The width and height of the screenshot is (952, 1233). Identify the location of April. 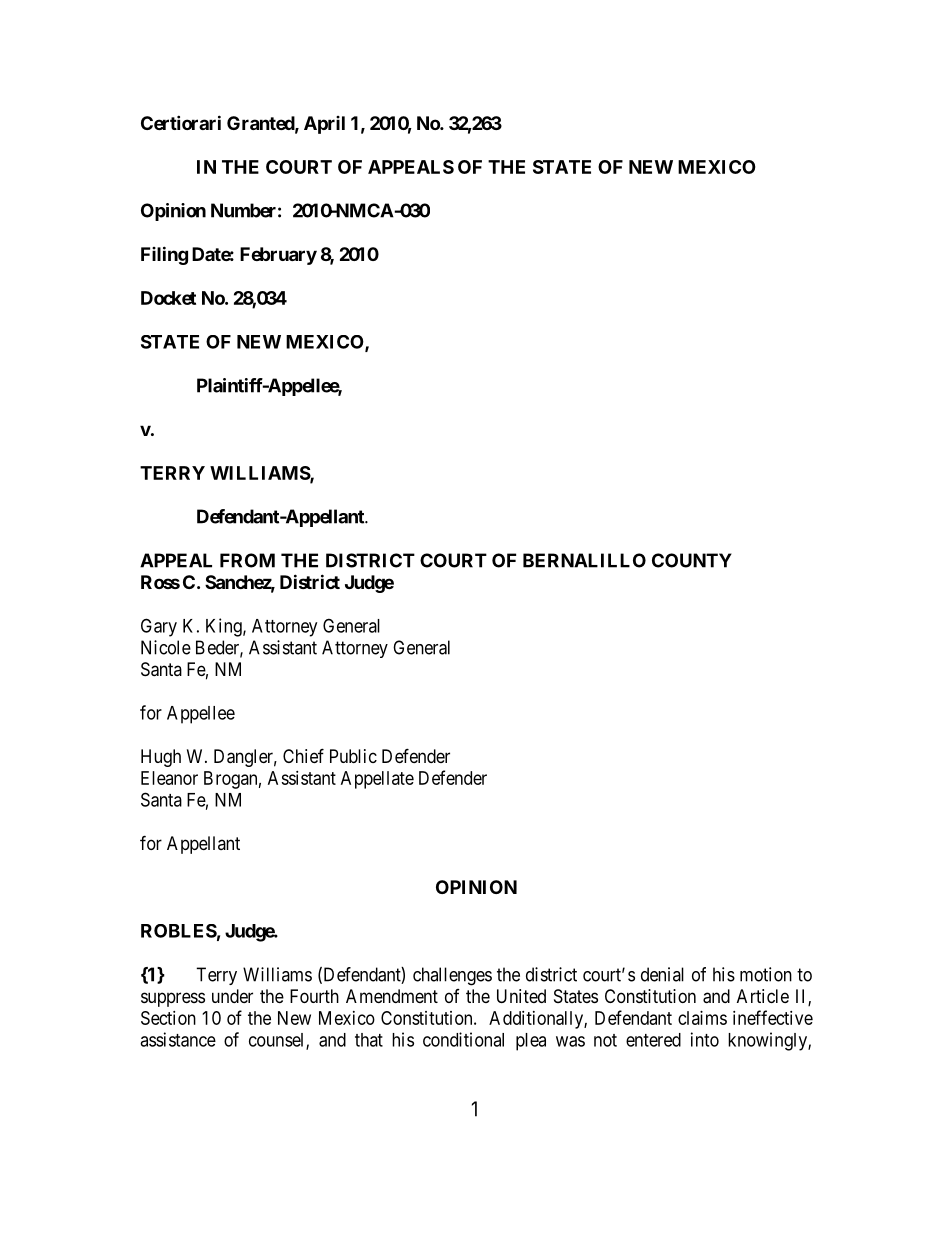
(324, 125).
